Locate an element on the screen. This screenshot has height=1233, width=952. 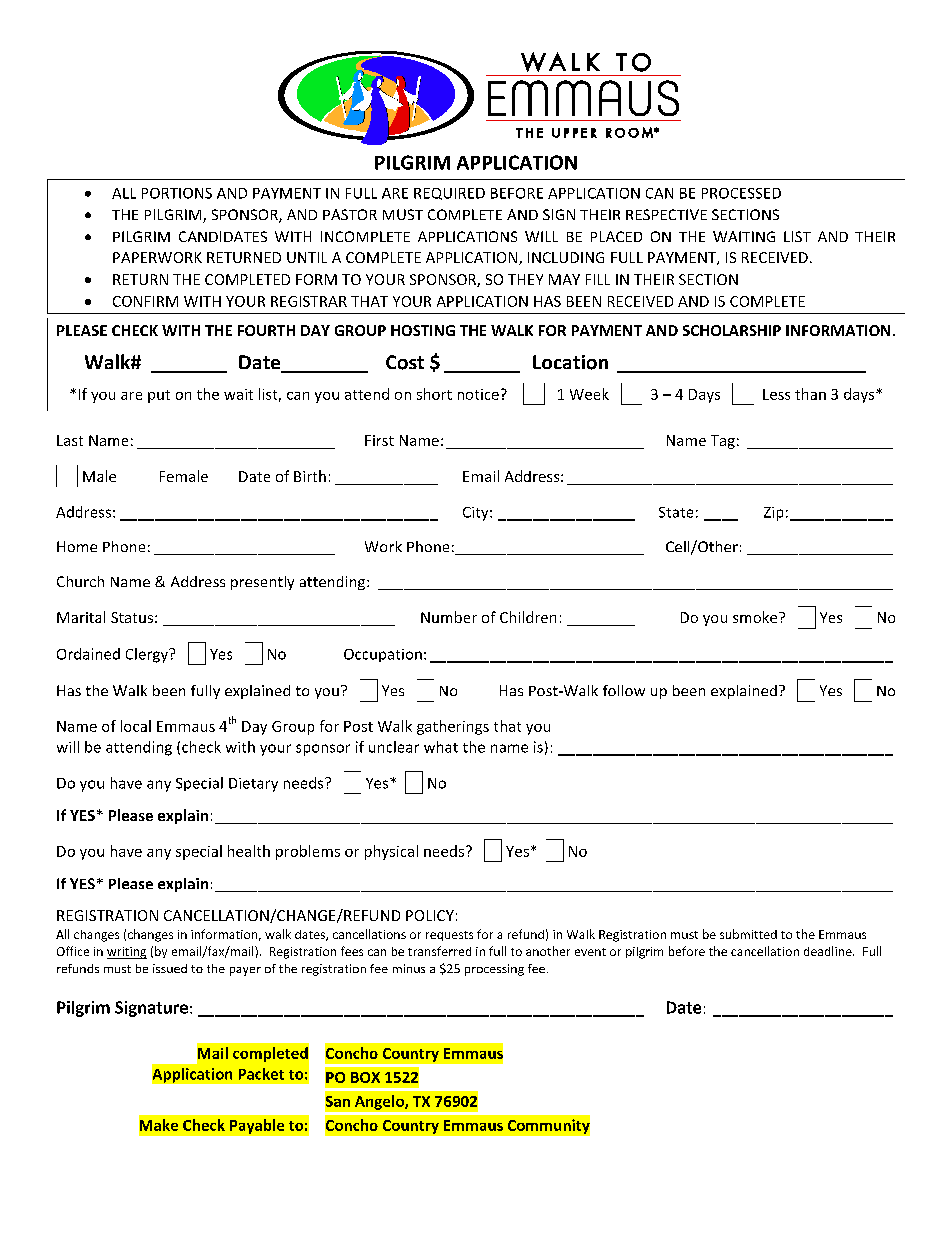
REQUIRED is located at coordinates (449, 194).
